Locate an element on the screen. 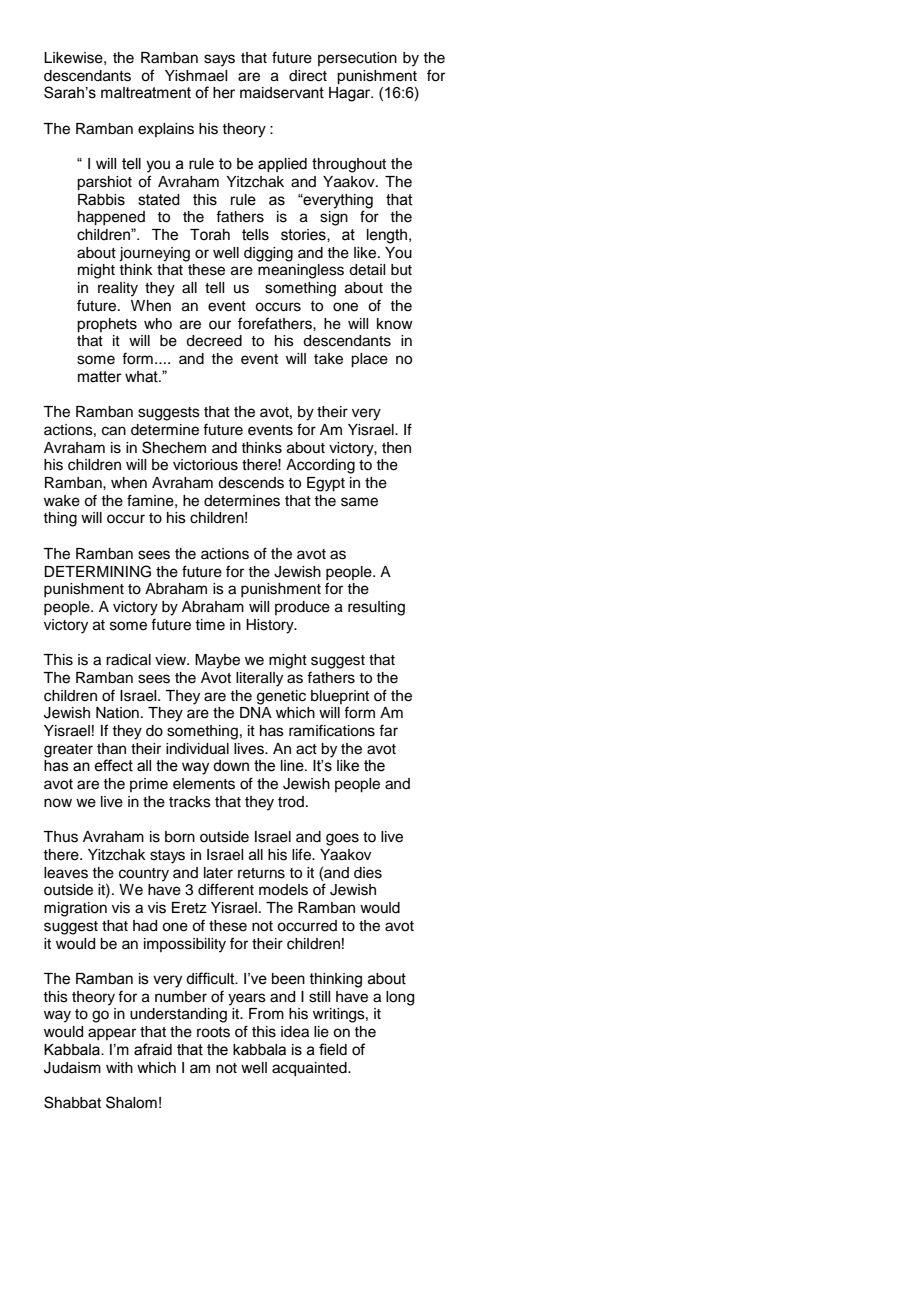 The height and width of the screenshot is (1308, 924). down is located at coordinates (231, 766).
